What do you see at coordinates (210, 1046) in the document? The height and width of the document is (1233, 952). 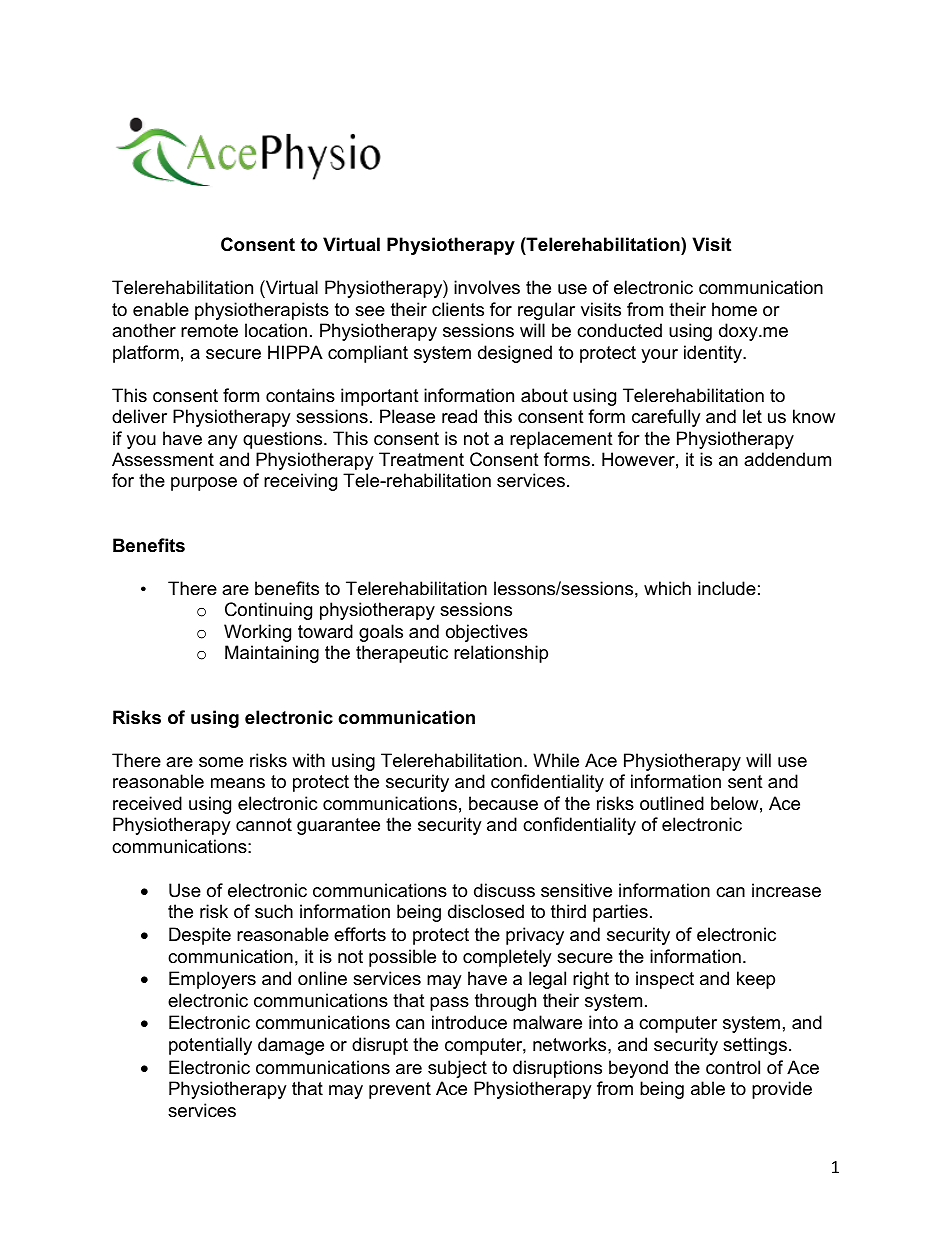 I see `potentially` at bounding box center [210, 1046].
